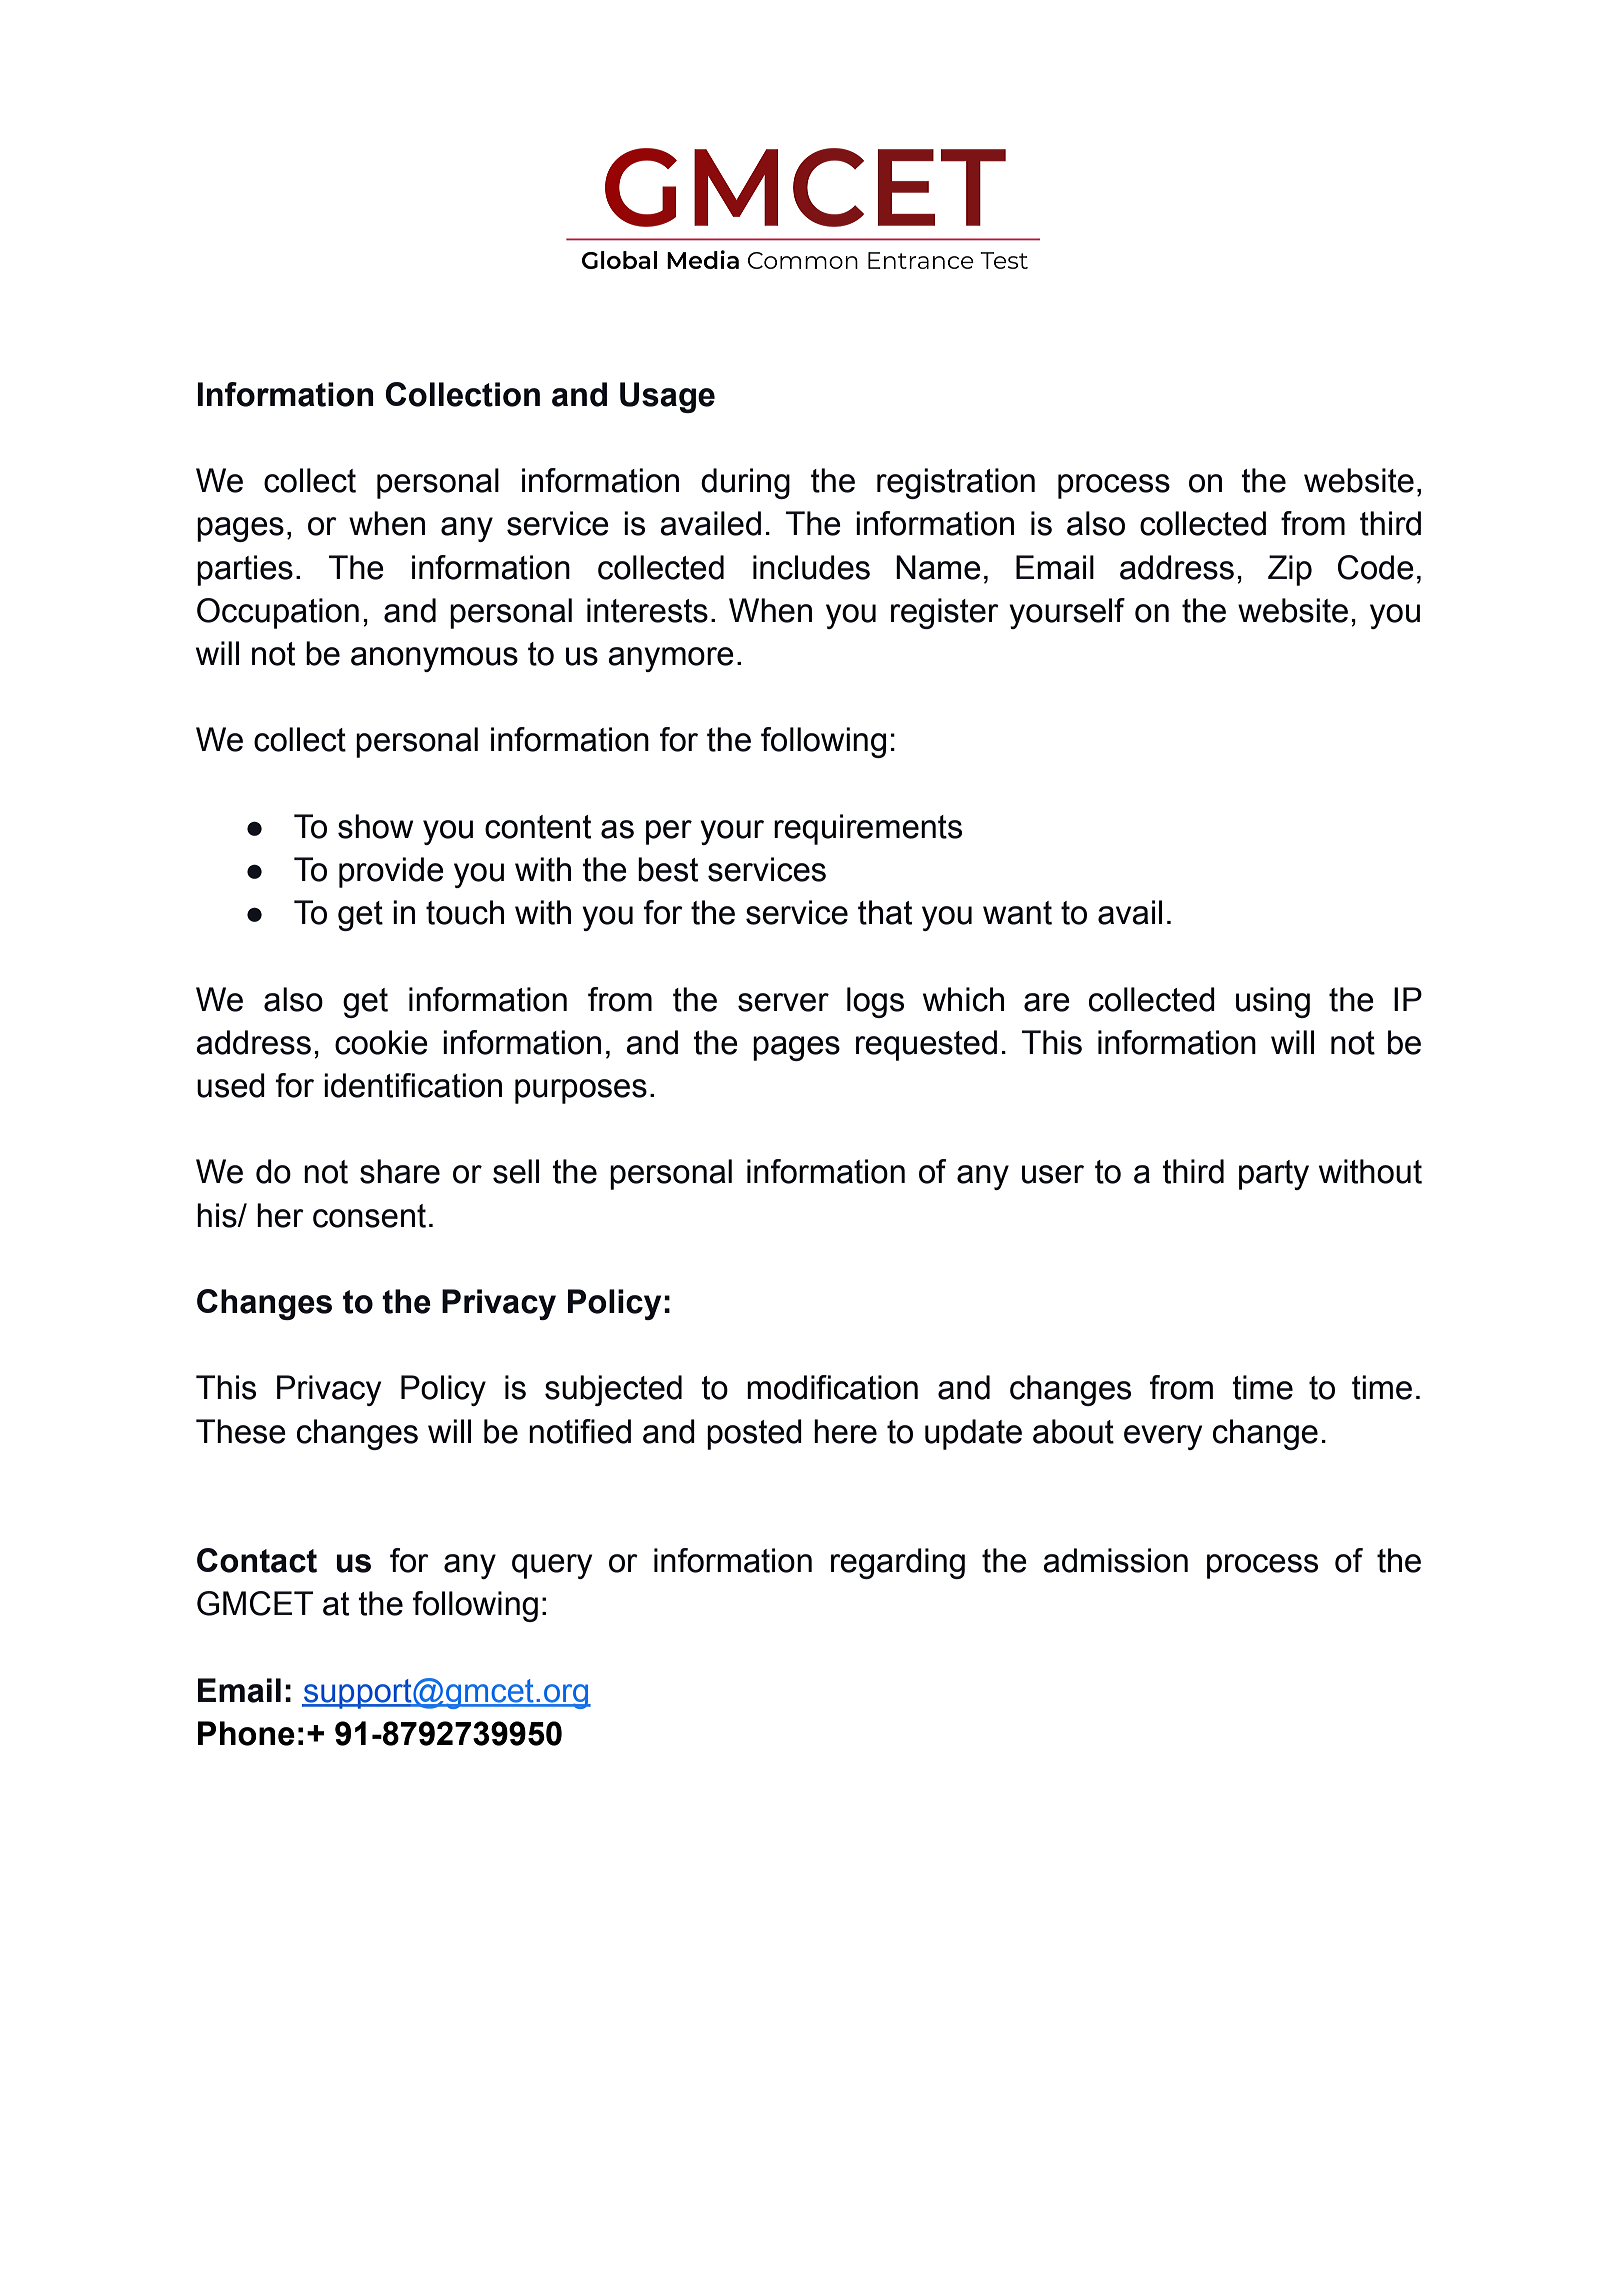  I want to click on Phone, so click(246, 1733).
